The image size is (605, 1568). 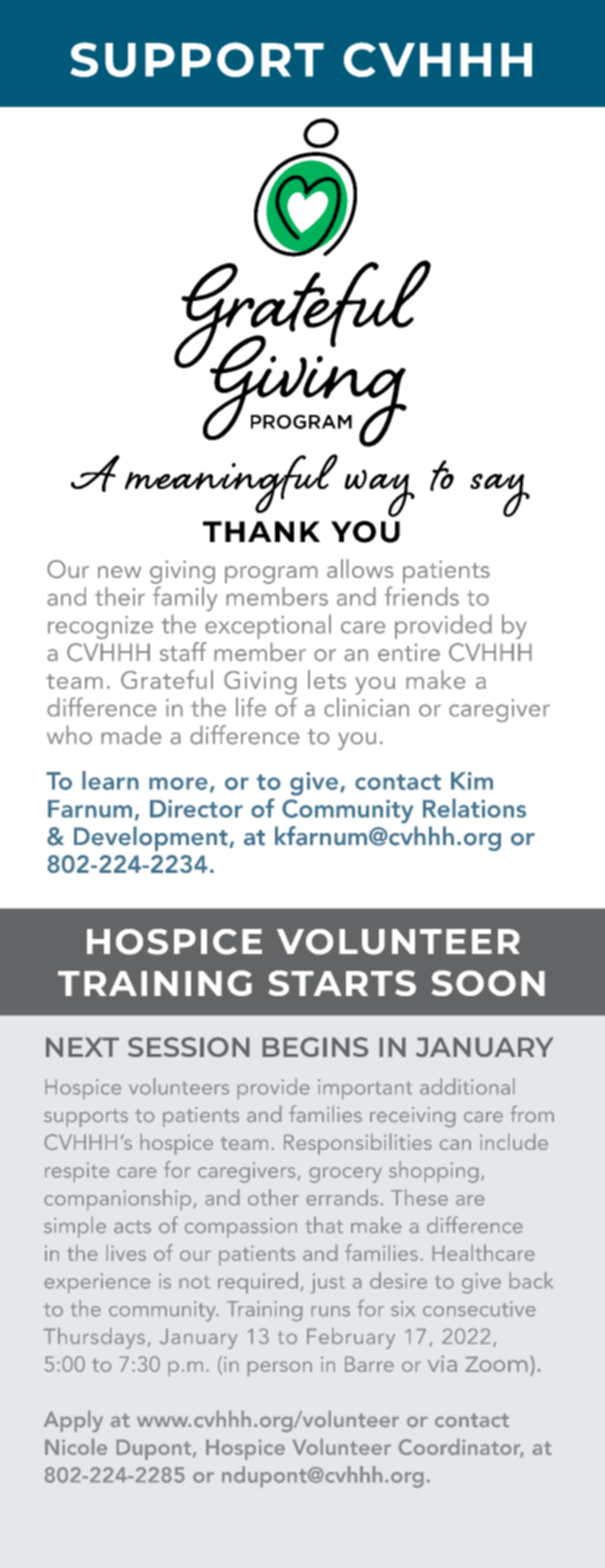 I want to click on person, so click(x=280, y=1369).
